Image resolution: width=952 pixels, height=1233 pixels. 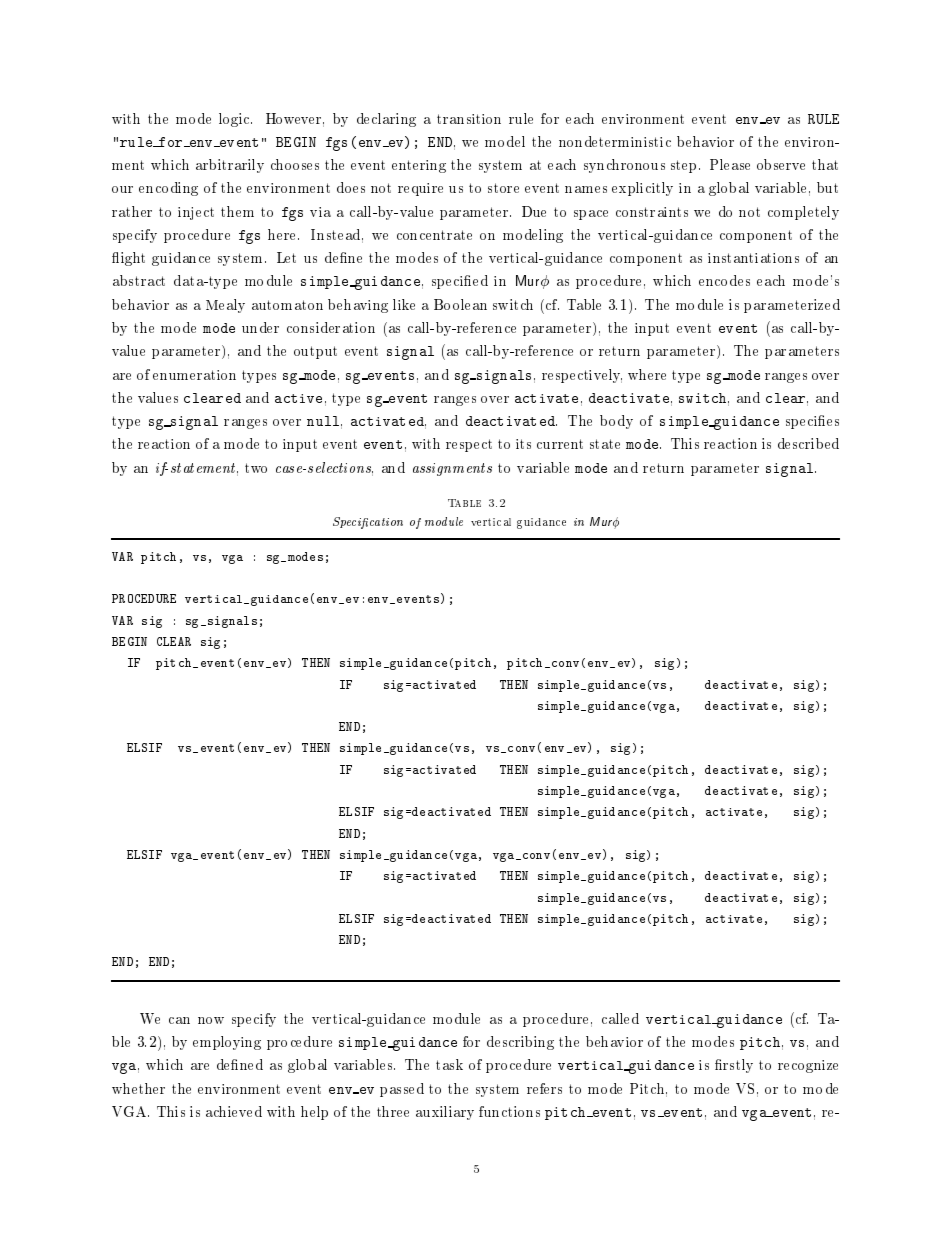 What do you see at coordinates (256, 468) in the document?
I see `two` at bounding box center [256, 468].
